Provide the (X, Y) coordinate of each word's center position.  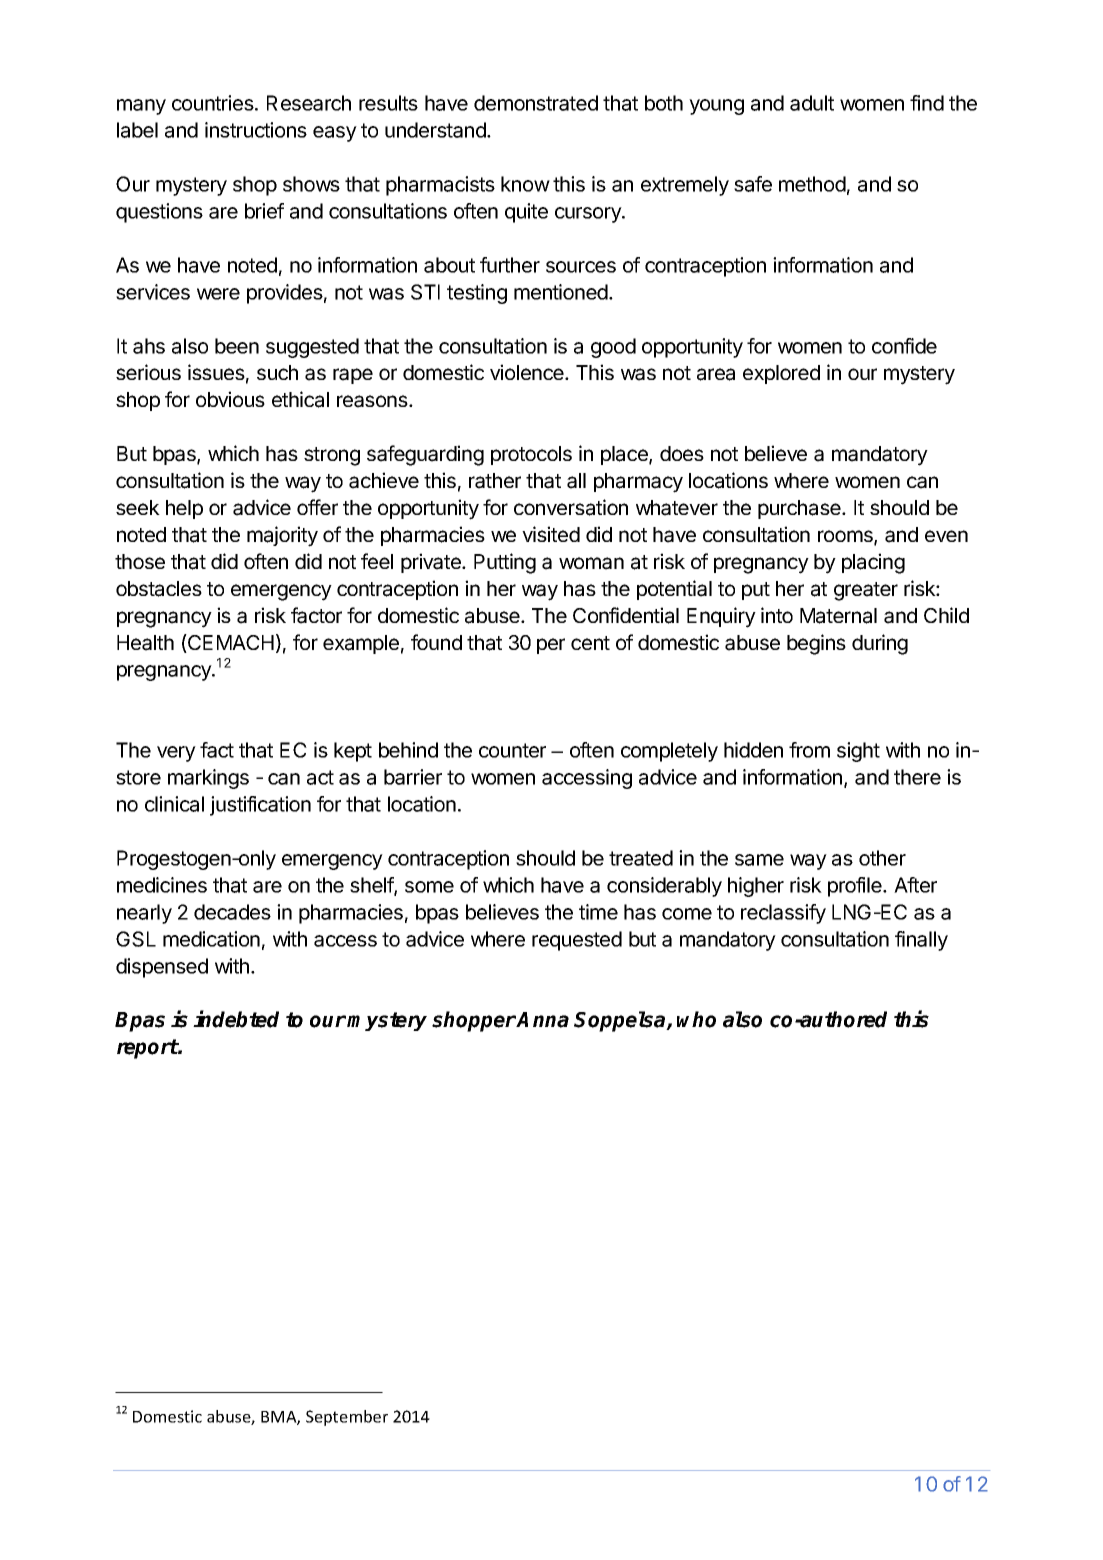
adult (812, 103)
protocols (531, 455)
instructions (256, 130)
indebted (236, 1019)
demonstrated (536, 103)
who (696, 1019)
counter (512, 750)
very (176, 754)
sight (858, 752)
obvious (230, 399)
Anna (542, 1020)
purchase (800, 509)
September (347, 1418)
